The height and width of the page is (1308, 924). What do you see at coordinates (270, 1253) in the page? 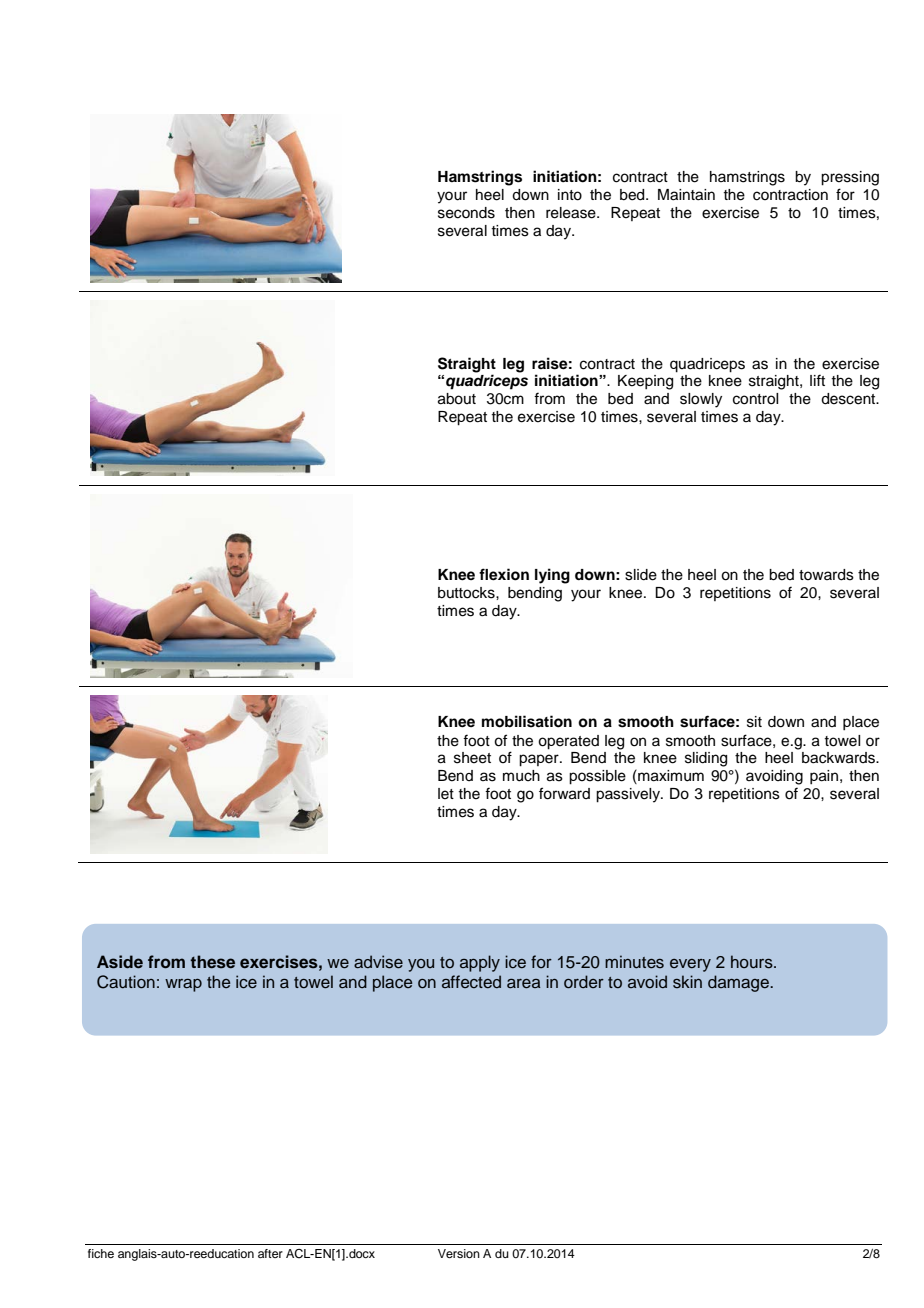
I see `after` at bounding box center [270, 1253].
